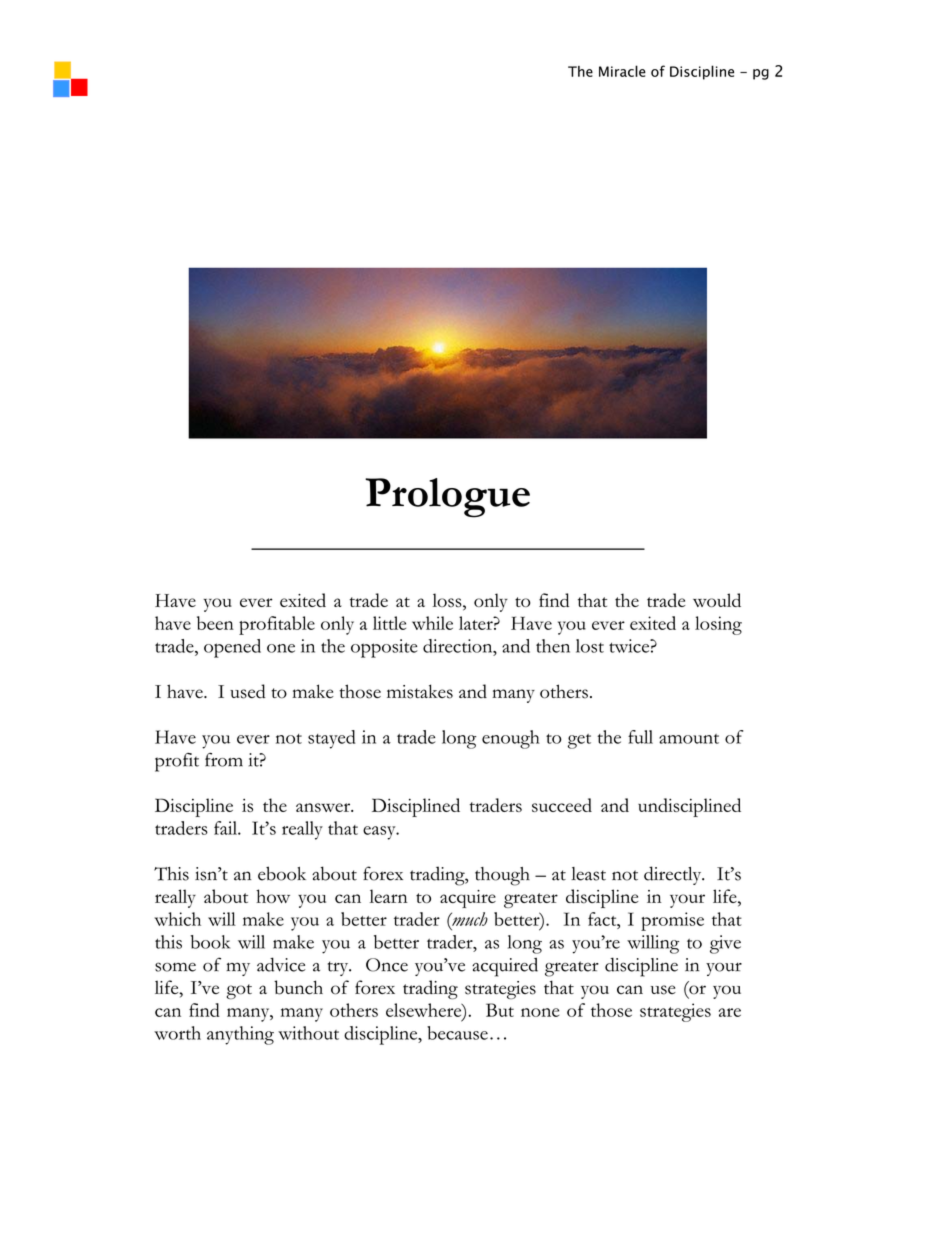 The width and height of the document is (952, 1233). I want to click on Prologue, so click(447, 498).
